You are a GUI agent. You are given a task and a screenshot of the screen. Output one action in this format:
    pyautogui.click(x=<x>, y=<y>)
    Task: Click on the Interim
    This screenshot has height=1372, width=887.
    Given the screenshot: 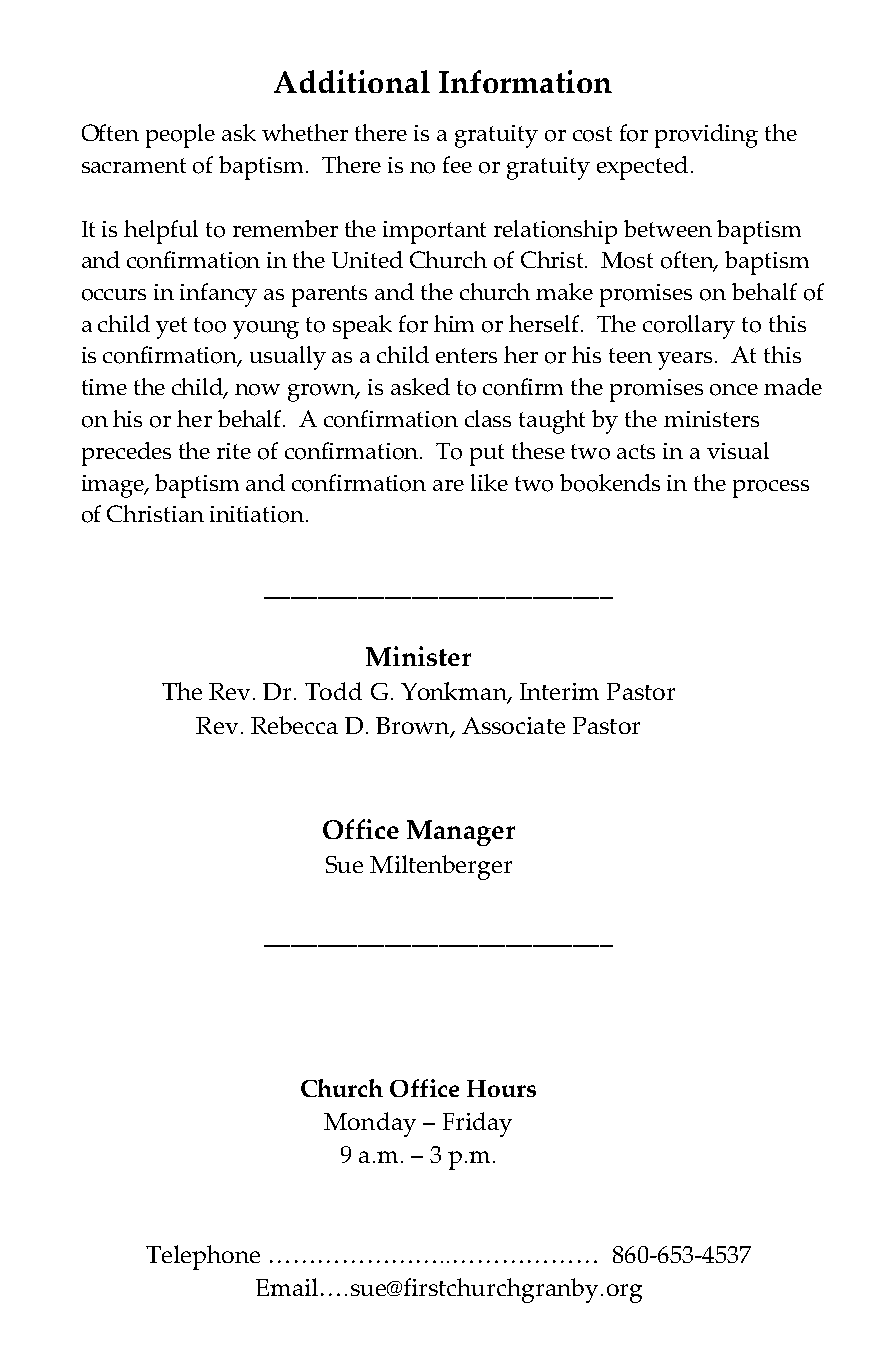 What is the action you would take?
    pyautogui.click(x=559, y=691)
